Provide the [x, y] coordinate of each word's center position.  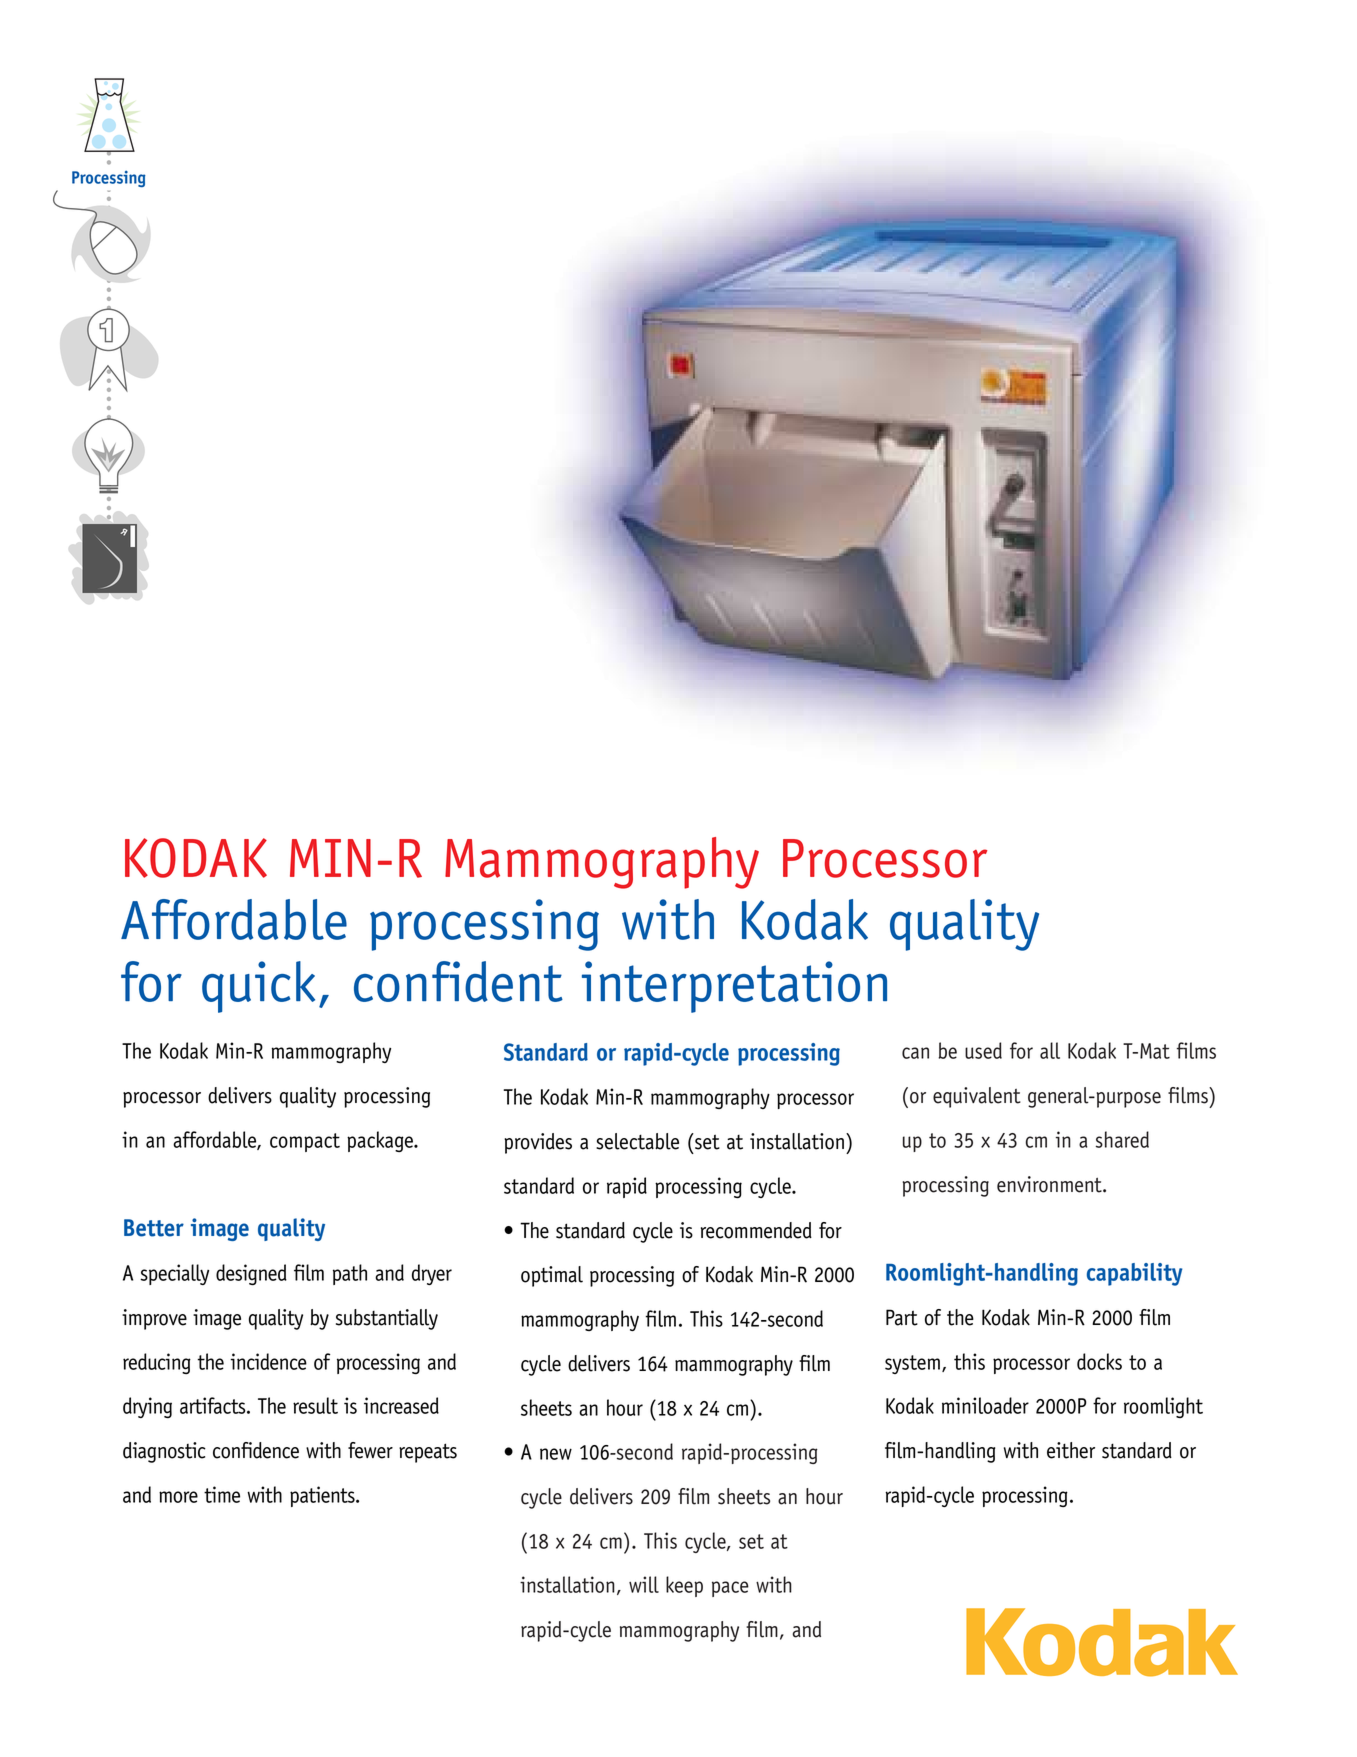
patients [323, 1496]
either [1071, 1450]
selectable [637, 1141]
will [644, 1584]
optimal [552, 1276]
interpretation [734, 987]
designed [251, 1274]
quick [258, 987]
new [556, 1454]
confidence [256, 1450]
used [983, 1050]
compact [305, 1142]
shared [1122, 1139]
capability [1134, 1274]
